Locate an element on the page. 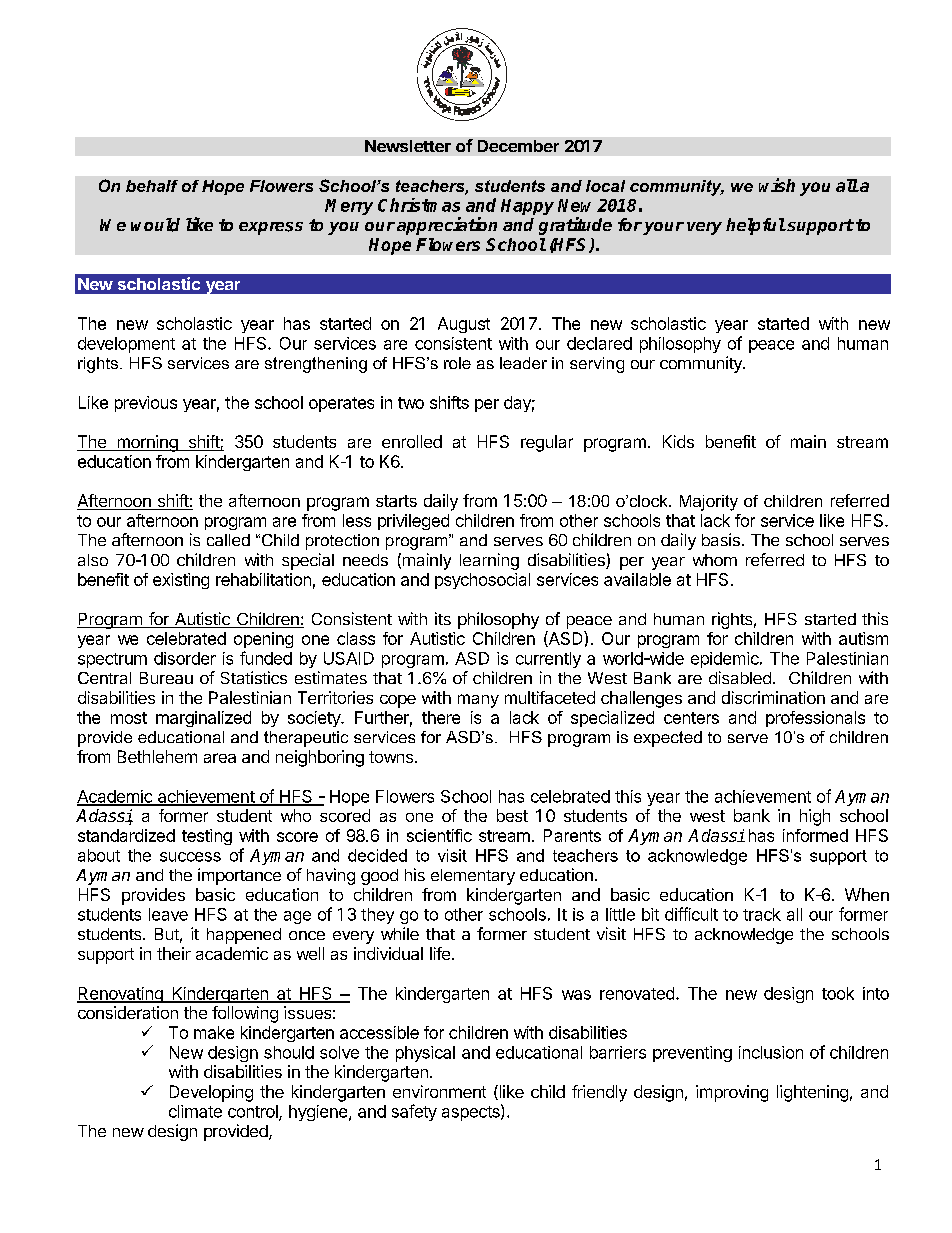  informed is located at coordinates (815, 835).
